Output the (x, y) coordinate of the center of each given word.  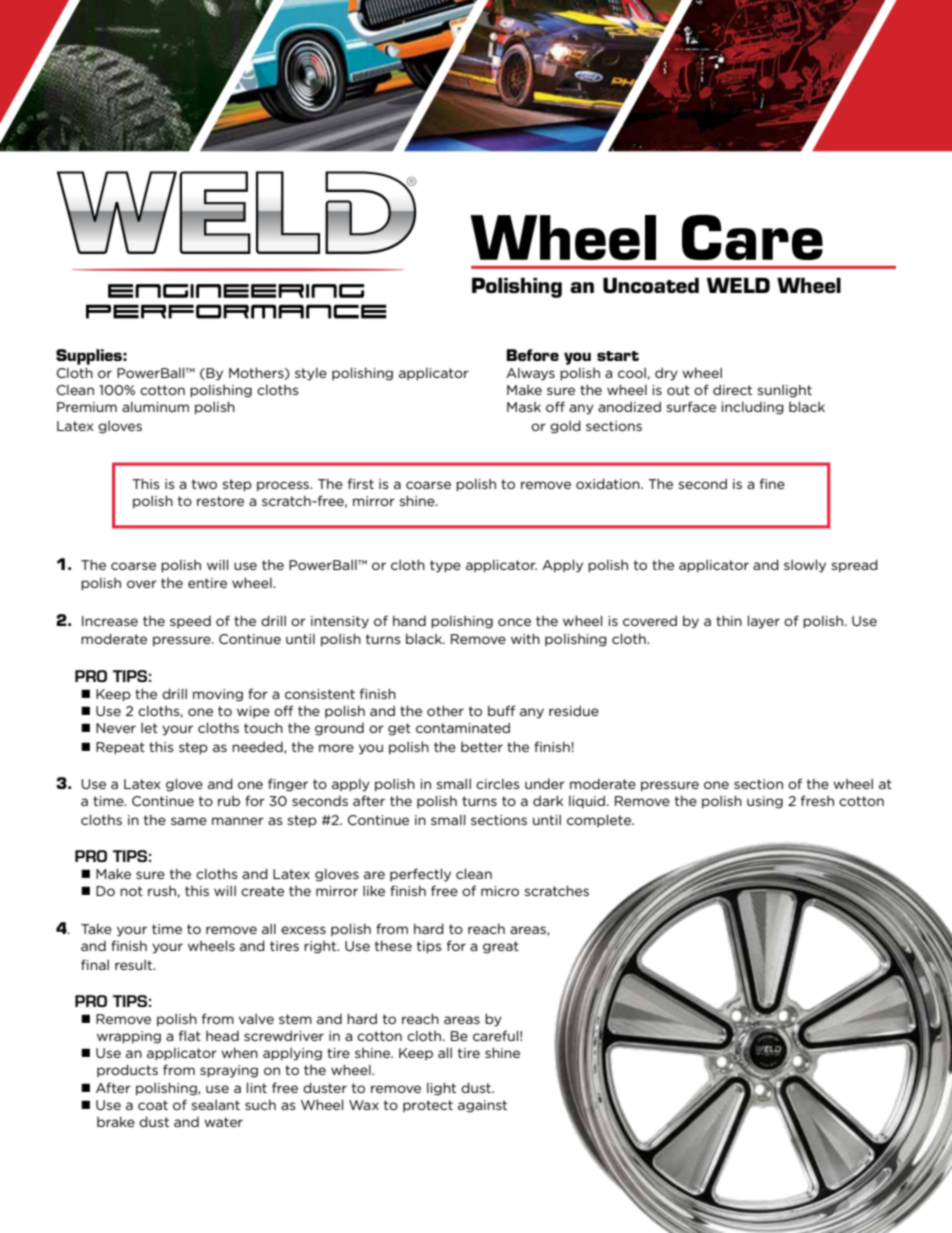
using (765, 802)
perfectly (420, 875)
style (311, 374)
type (445, 566)
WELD (738, 285)
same (189, 821)
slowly (805, 566)
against (482, 1106)
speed (190, 622)
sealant (216, 1105)
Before (533, 355)
